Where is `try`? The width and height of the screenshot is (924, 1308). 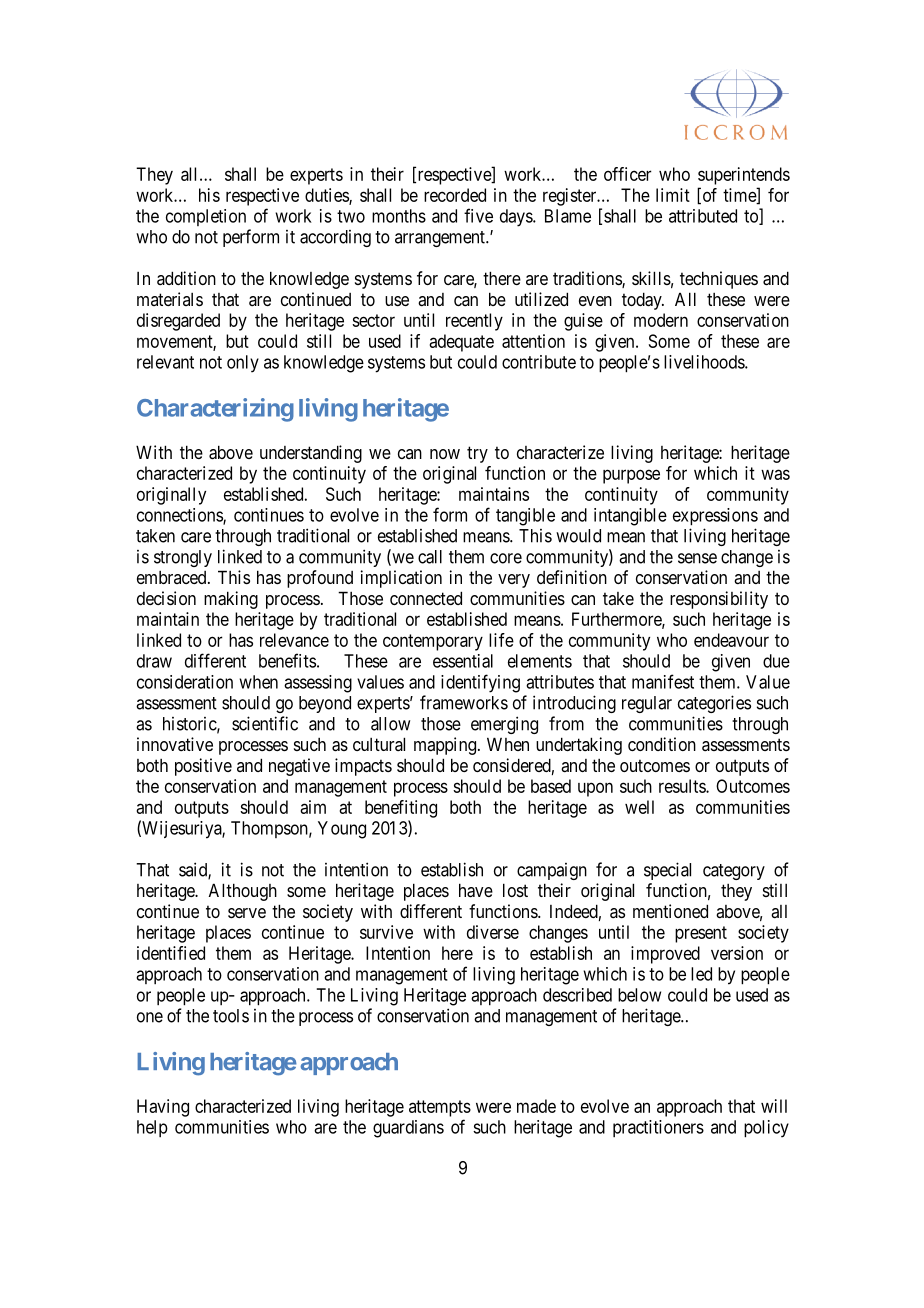 try is located at coordinates (477, 454).
